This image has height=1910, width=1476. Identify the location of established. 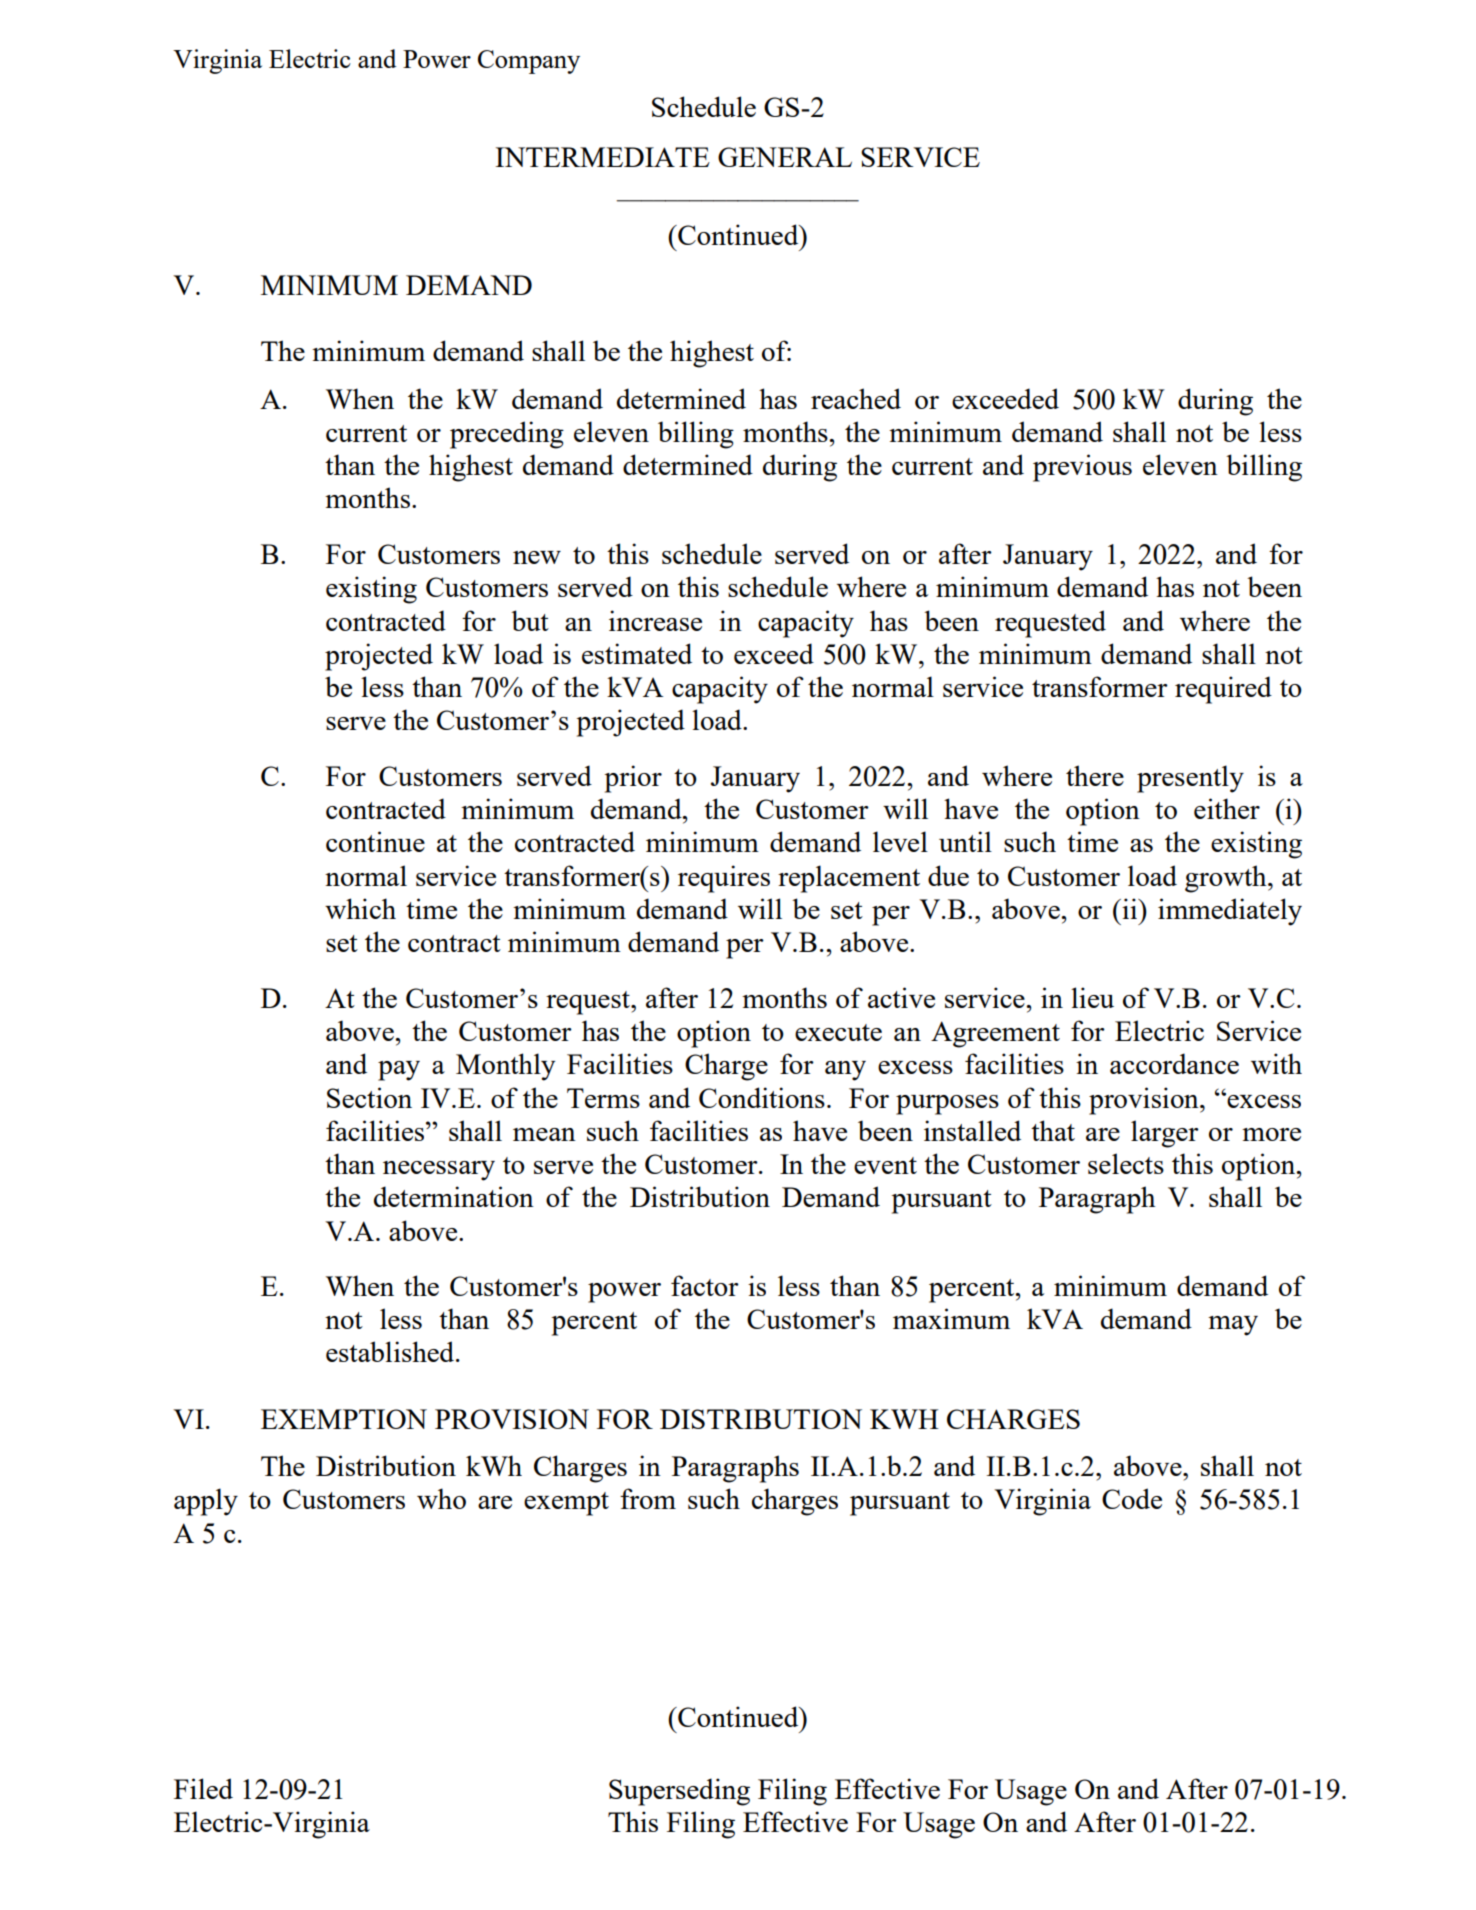
(391, 1351).
